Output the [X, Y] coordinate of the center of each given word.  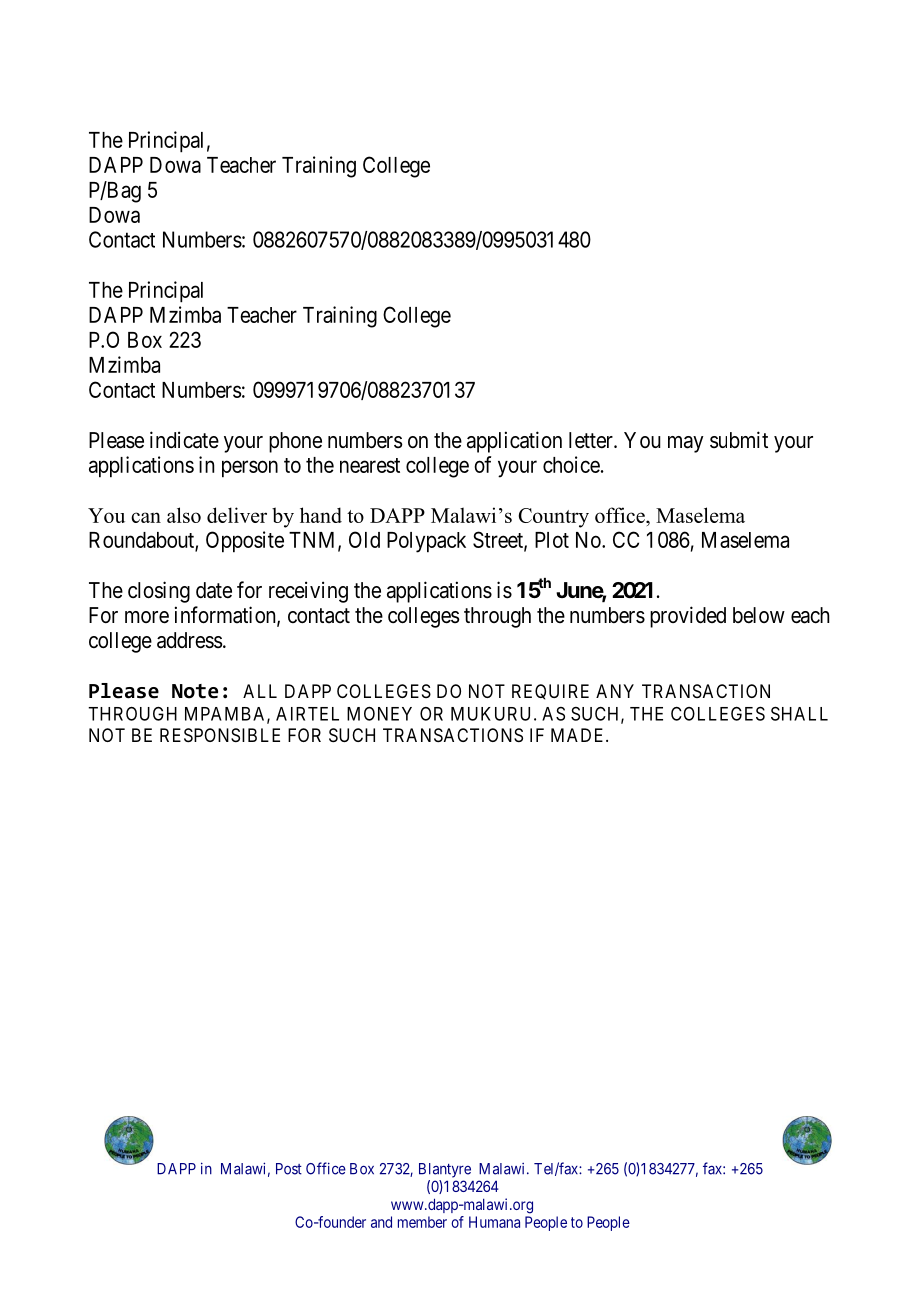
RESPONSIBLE [220, 735]
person [250, 469]
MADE [579, 735]
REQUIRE [550, 692]
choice [571, 464]
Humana [494, 1222]
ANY [615, 691]
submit [739, 439]
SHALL [799, 713]
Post [289, 1169]
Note [195, 691]
